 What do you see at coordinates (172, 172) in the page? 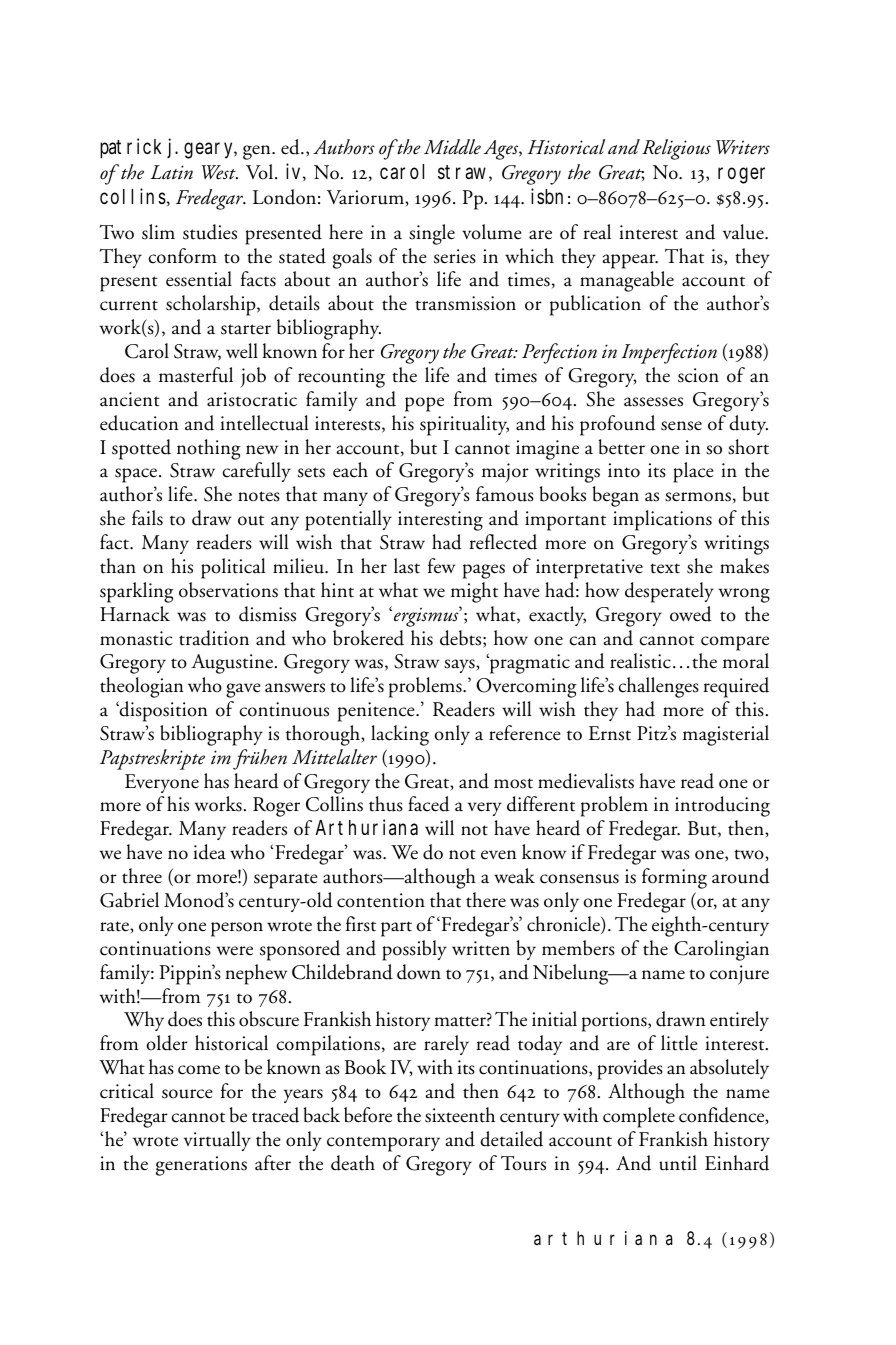
I see `Latin` at bounding box center [172, 172].
